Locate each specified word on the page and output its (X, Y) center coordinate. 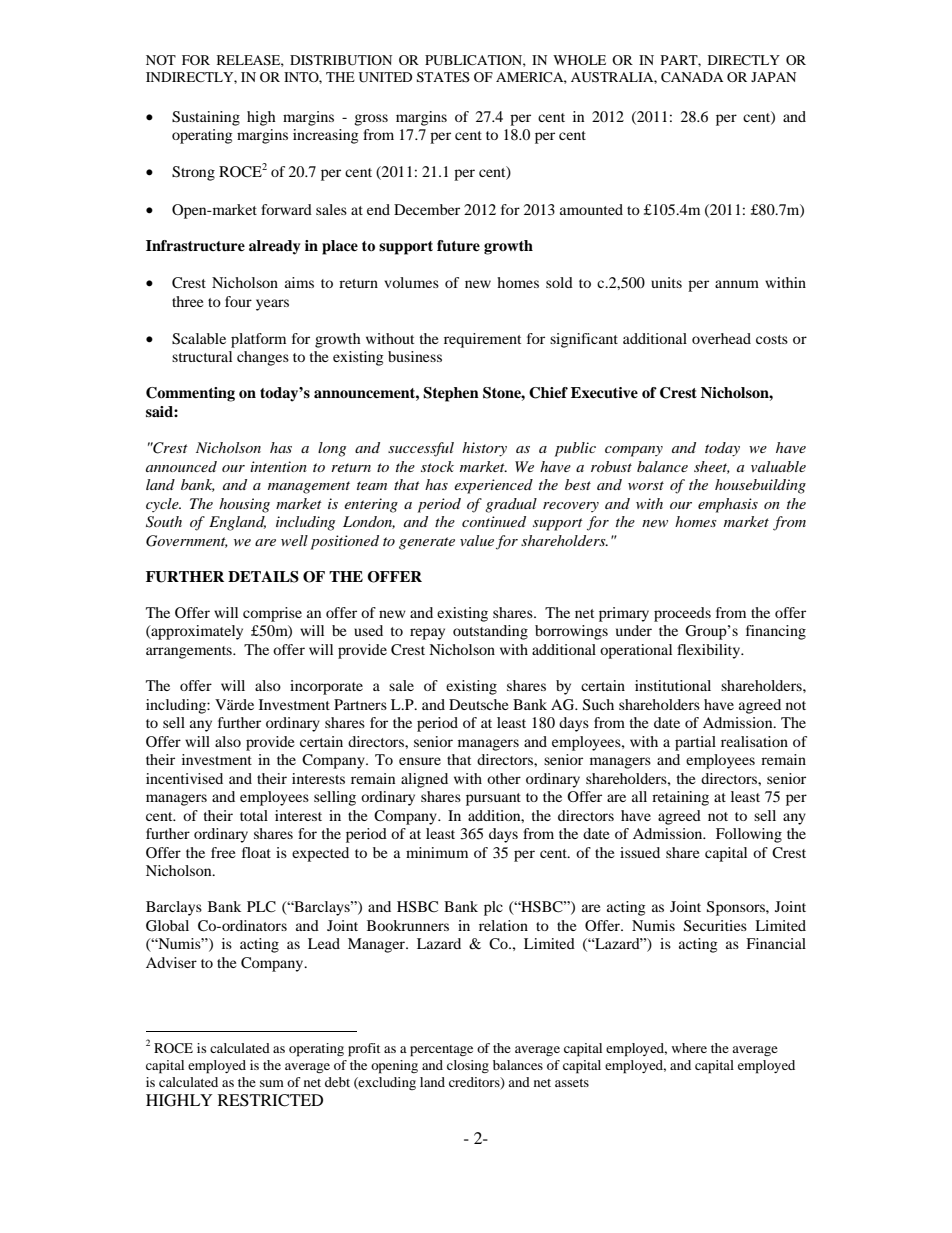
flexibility (709, 651)
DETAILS (263, 577)
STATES (443, 77)
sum (272, 1083)
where (689, 1048)
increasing (325, 136)
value (477, 540)
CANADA (692, 77)
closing (468, 1066)
